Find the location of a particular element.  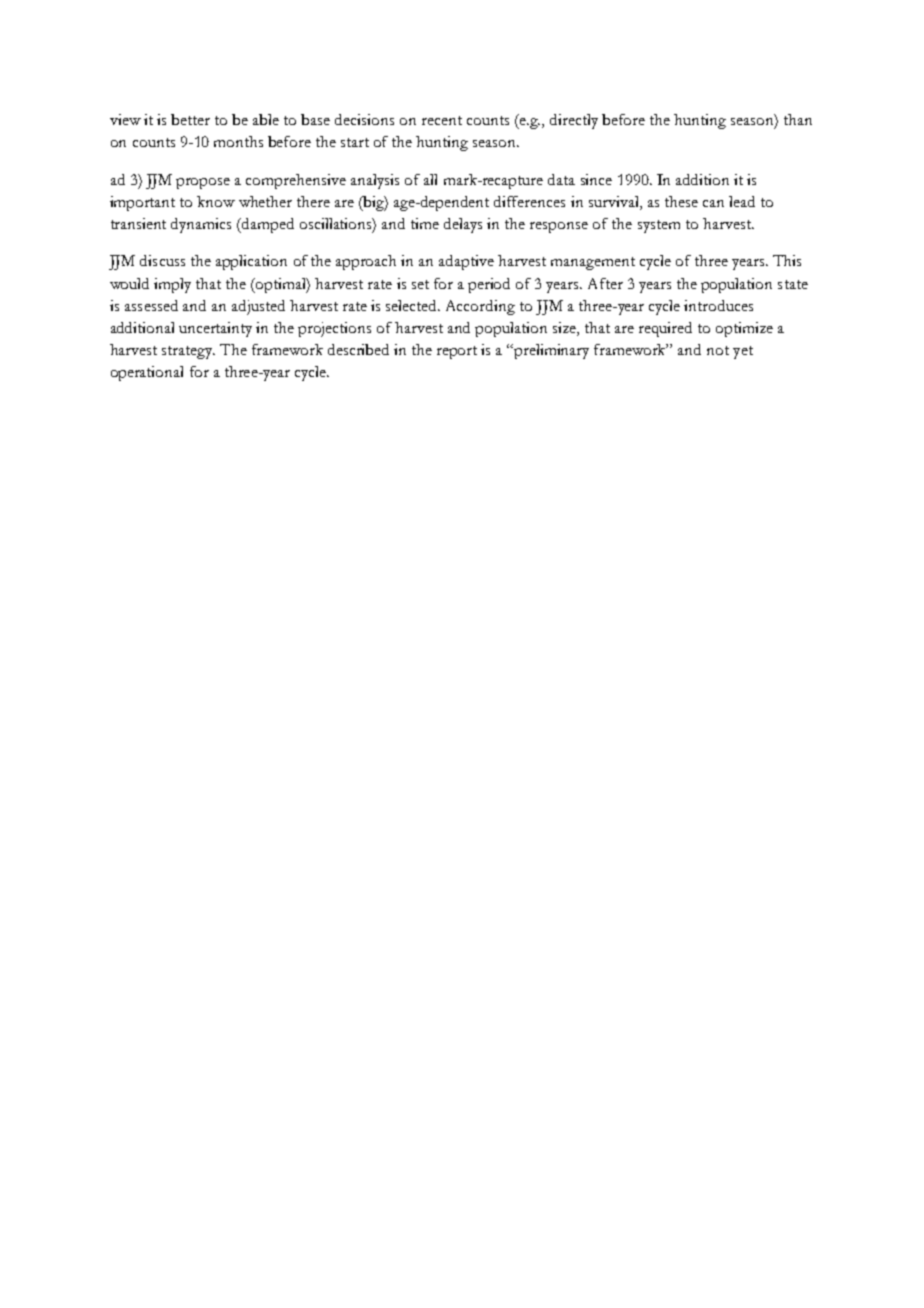

differences is located at coordinates (529, 201).
